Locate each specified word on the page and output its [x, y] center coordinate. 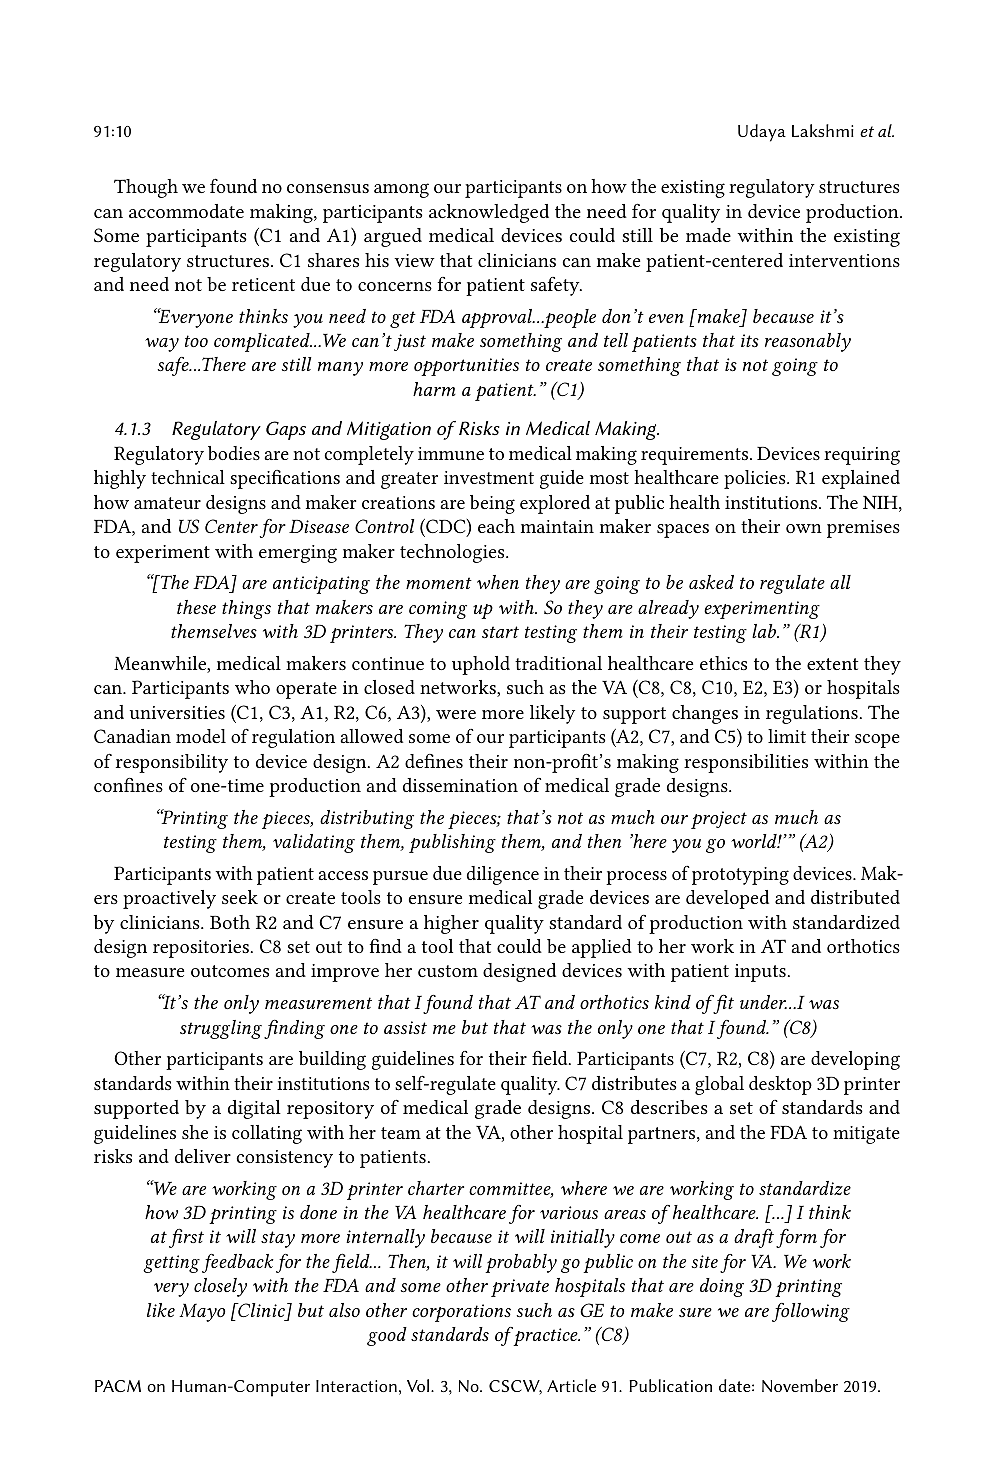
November [800, 1385]
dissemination [460, 785]
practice [545, 1336]
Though [146, 188]
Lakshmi [823, 130]
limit [787, 736]
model [201, 736]
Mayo [202, 1313]
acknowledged [489, 213]
